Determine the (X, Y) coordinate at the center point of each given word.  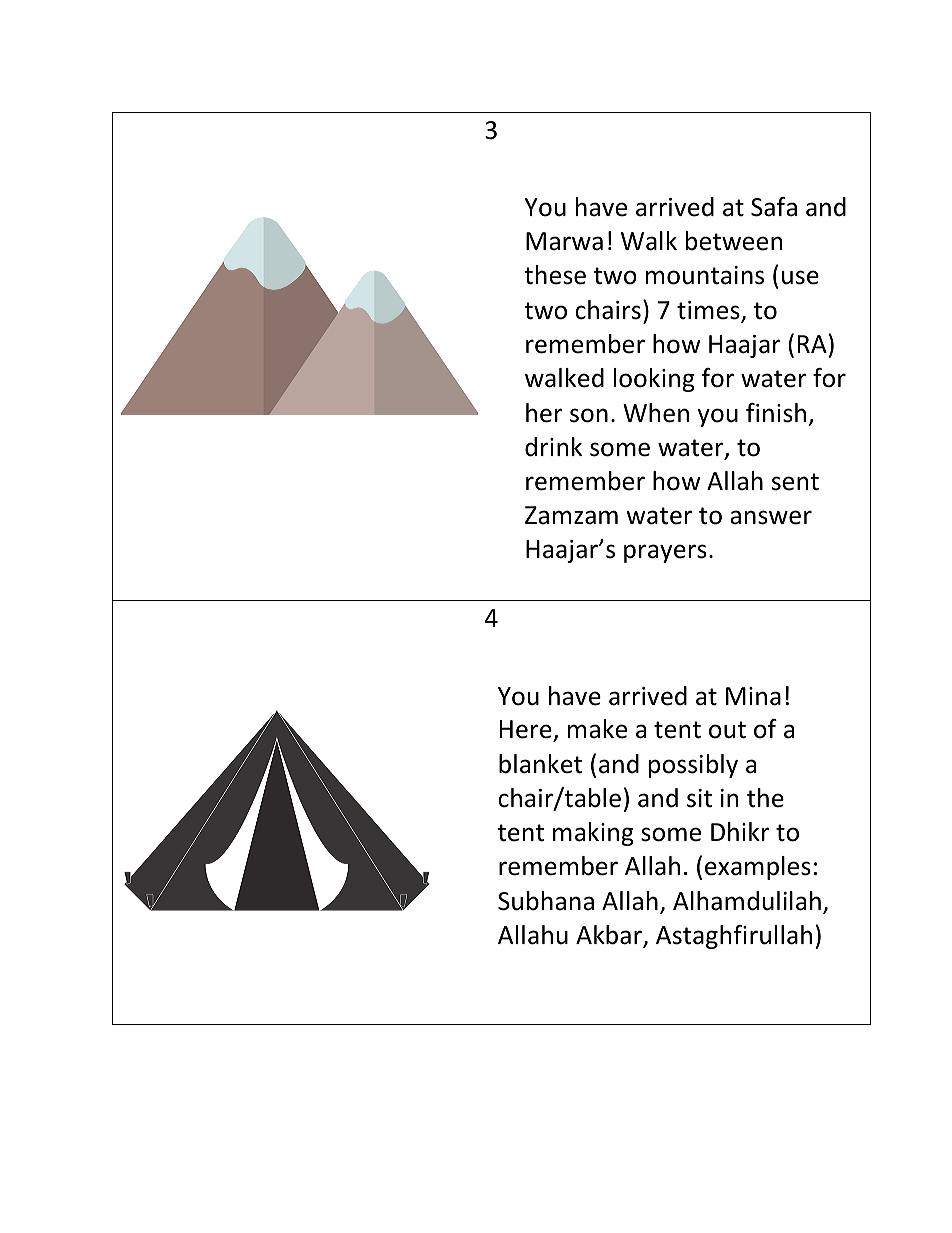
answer (771, 517)
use (800, 277)
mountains (705, 275)
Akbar (610, 936)
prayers (665, 553)
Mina (753, 696)
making (593, 834)
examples (758, 868)
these (555, 275)
